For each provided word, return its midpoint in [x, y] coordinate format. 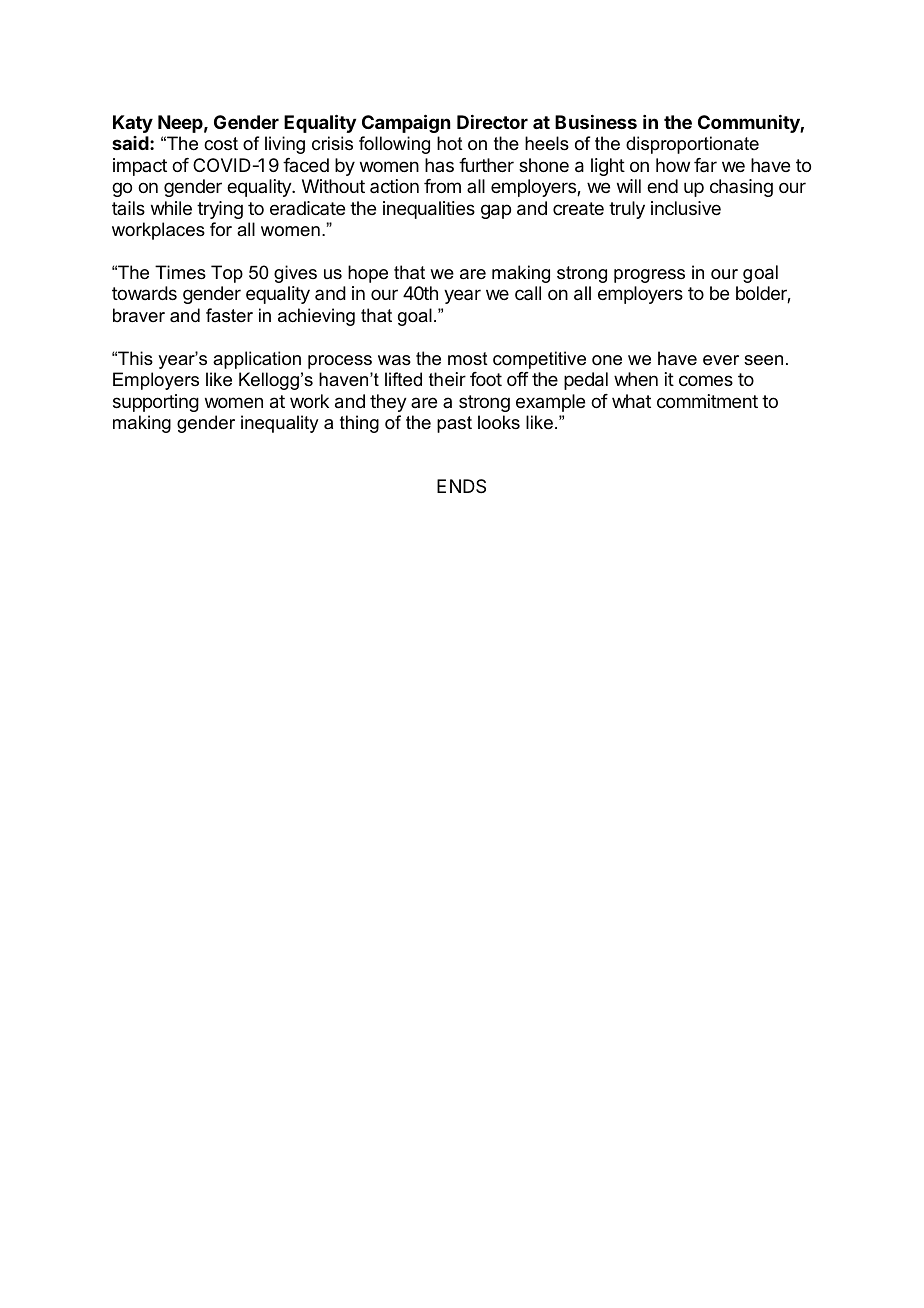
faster [229, 315]
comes [706, 380]
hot [450, 143]
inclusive [686, 208]
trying [220, 210]
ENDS [461, 486]
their [447, 379]
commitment [707, 401]
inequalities [429, 210]
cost [221, 143]
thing [359, 424]
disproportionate [692, 145]
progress [649, 276]
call [528, 293]
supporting [156, 403]
